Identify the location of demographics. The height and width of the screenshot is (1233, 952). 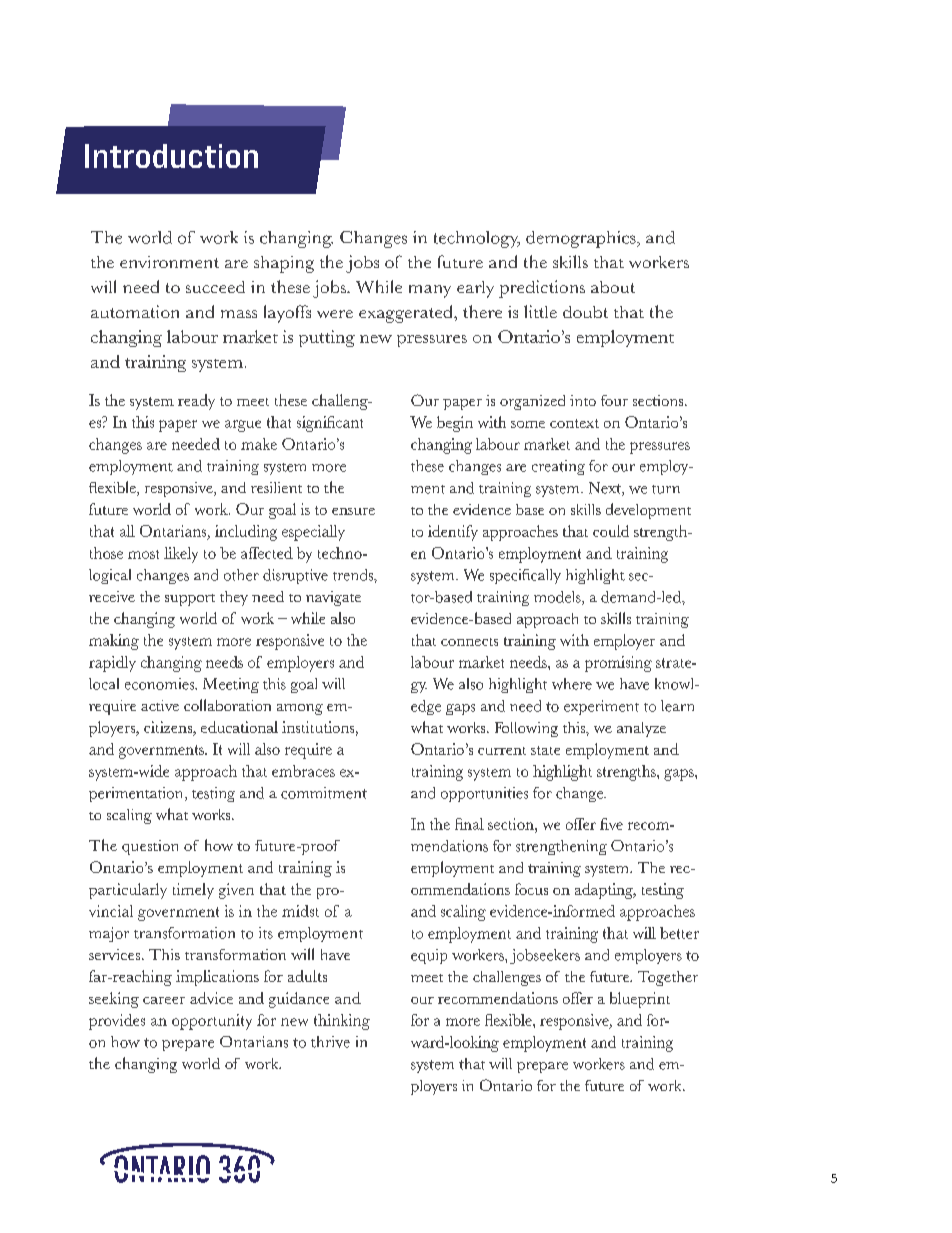
(582, 239).
